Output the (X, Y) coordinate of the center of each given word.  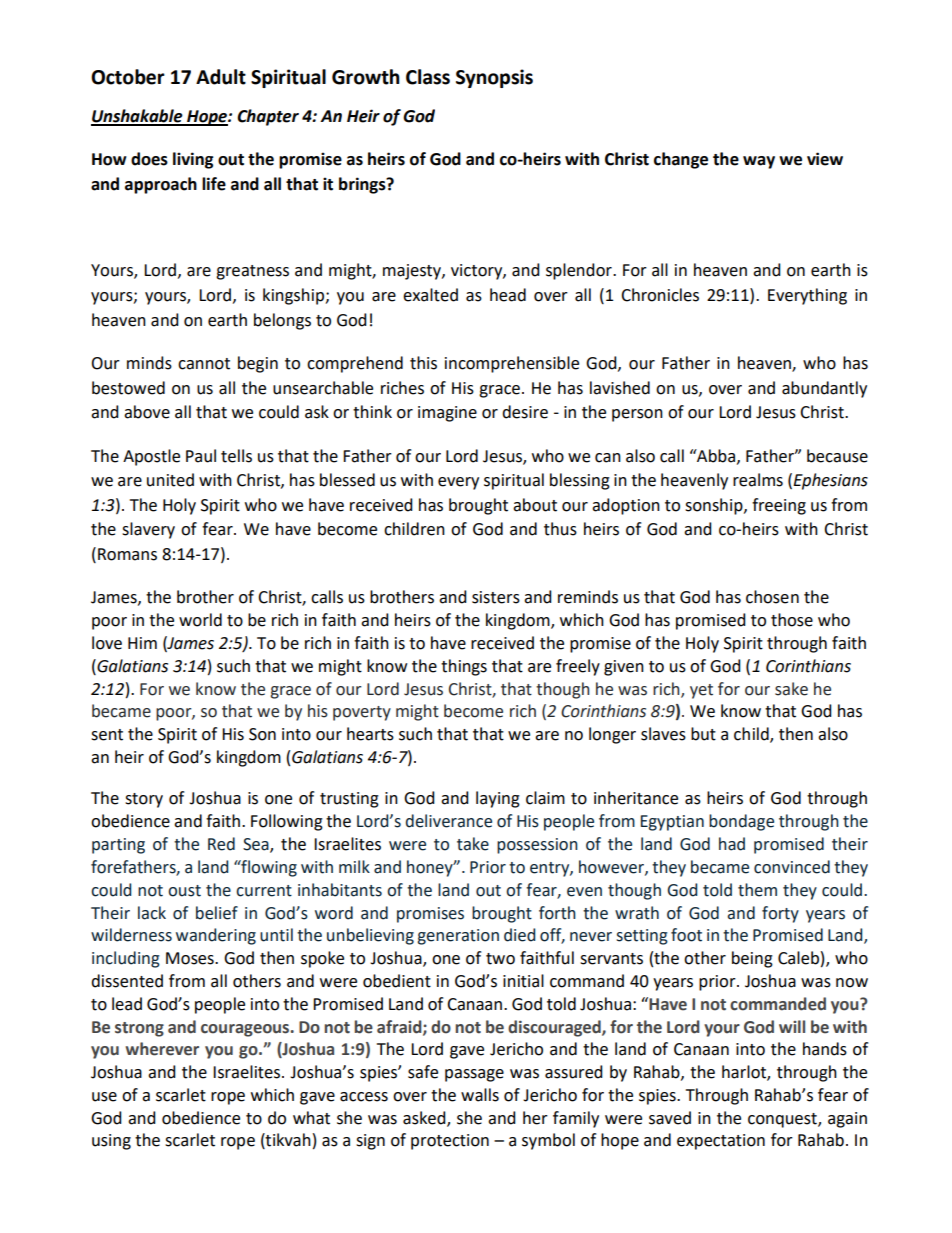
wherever (162, 1049)
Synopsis (494, 78)
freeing (779, 506)
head (508, 295)
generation (458, 937)
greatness (252, 272)
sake (791, 689)
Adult (221, 77)
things (464, 667)
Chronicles (660, 295)
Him (142, 643)
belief (217, 913)
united (170, 480)
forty (780, 914)
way (759, 162)
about (535, 505)
